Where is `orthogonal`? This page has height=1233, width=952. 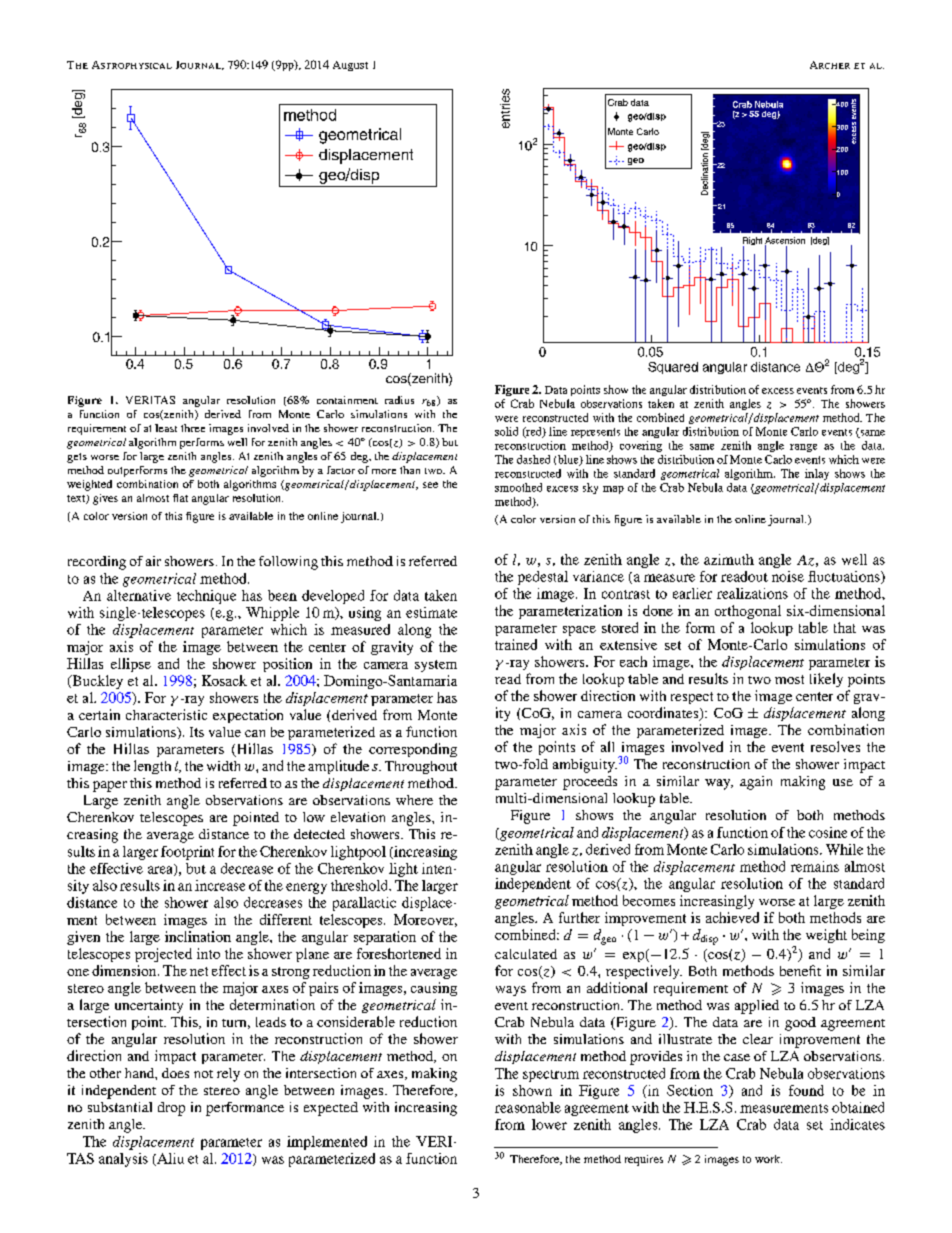
orthogonal is located at coordinates (748, 612).
